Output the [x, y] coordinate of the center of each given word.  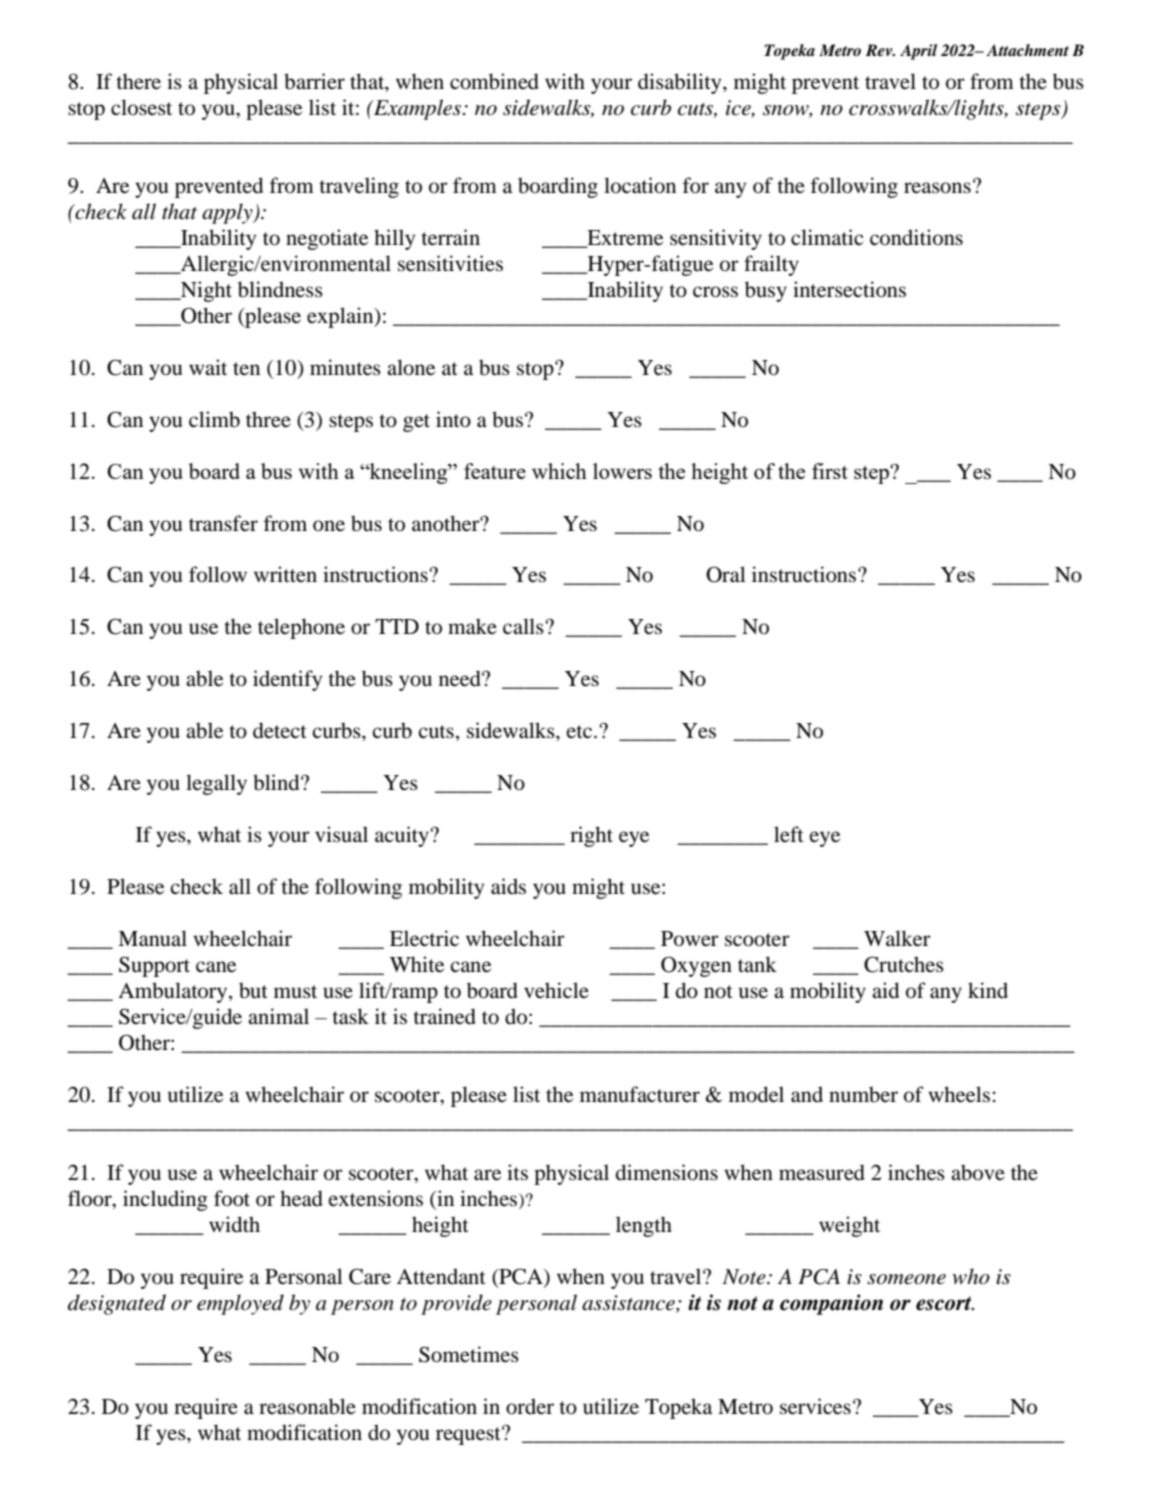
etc [581, 731]
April [918, 52]
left [789, 834]
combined [494, 81]
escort [945, 1303]
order [530, 1406]
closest [141, 107]
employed [240, 1304]
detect [280, 730]
